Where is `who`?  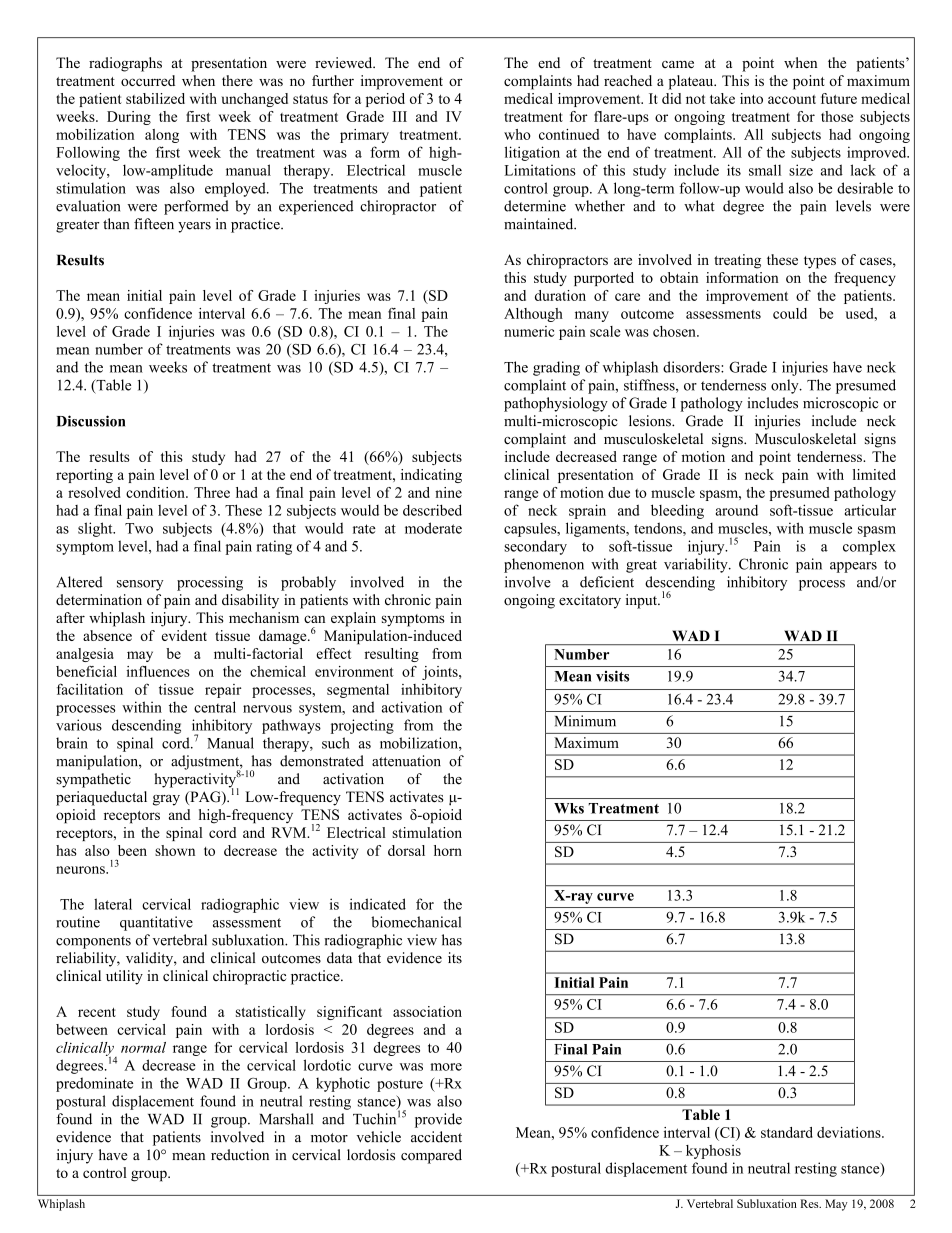 who is located at coordinates (517, 134).
